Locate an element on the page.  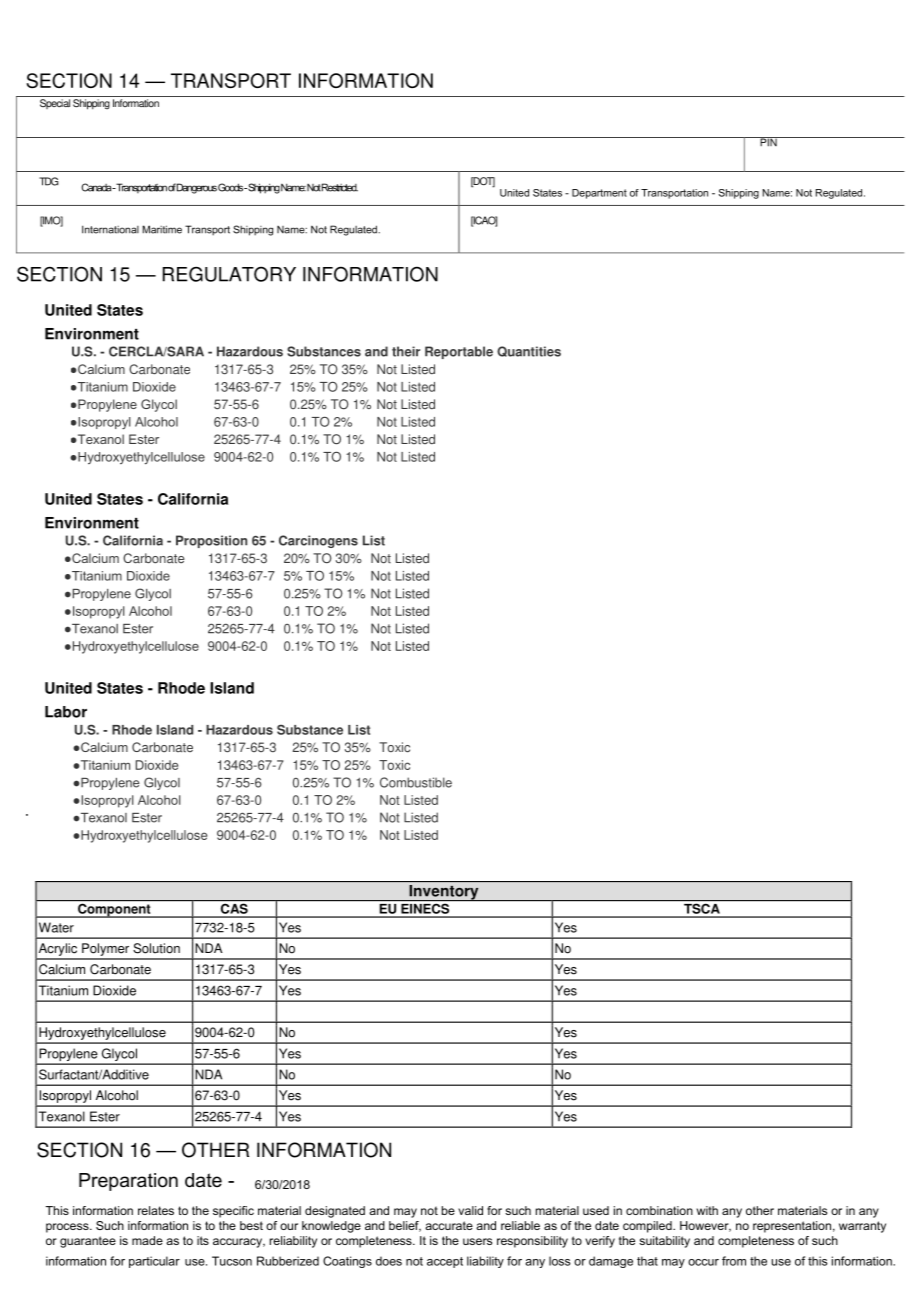
from is located at coordinates (734, 1261).
